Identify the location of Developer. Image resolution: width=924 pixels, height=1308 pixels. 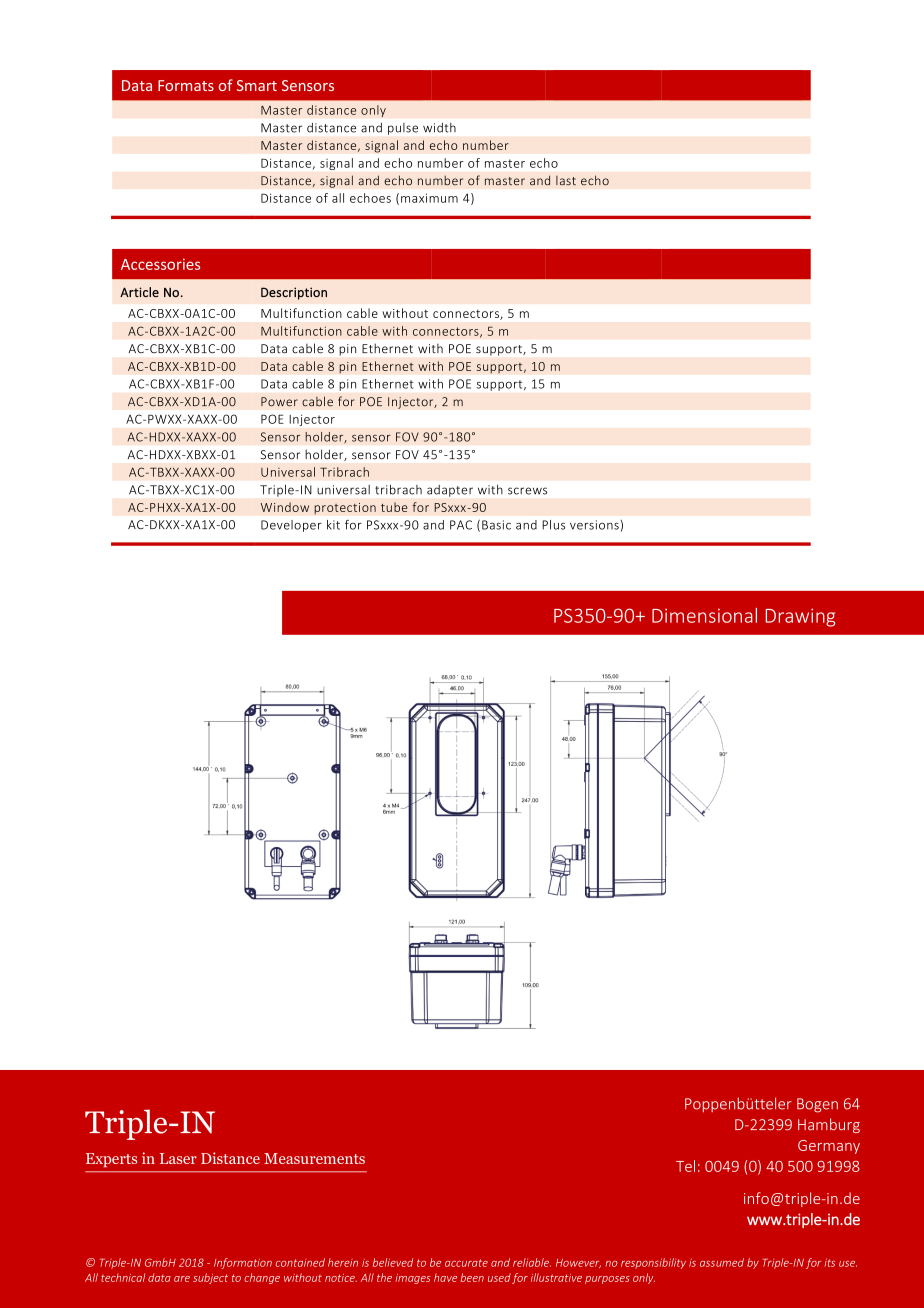
(291, 526).
